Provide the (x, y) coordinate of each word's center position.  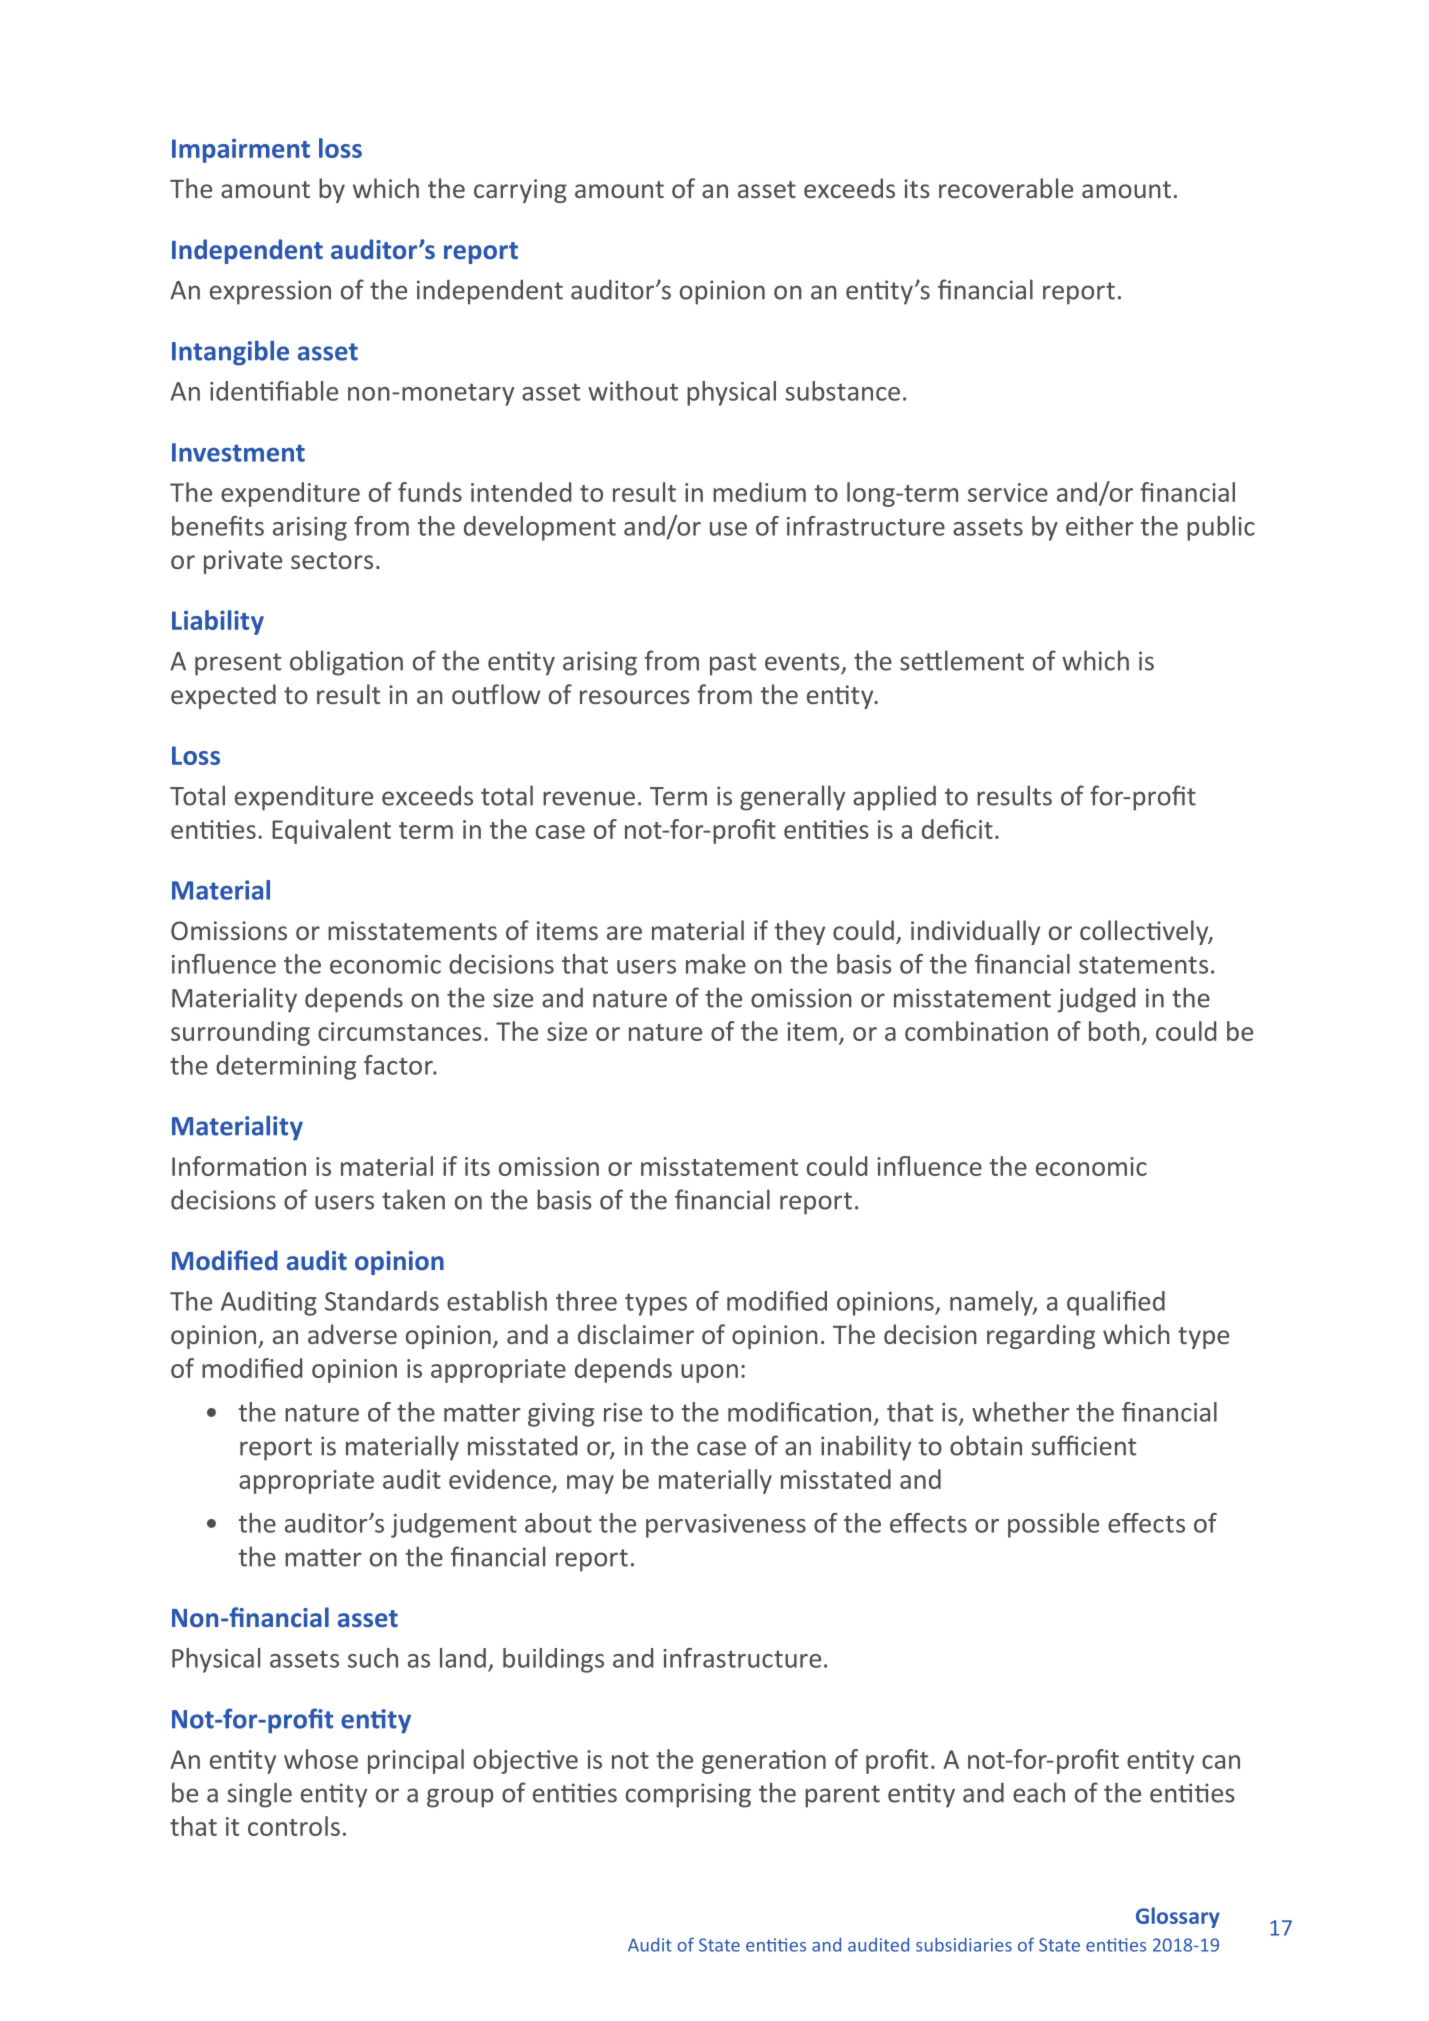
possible (1053, 1525)
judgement (454, 1525)
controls (294, 1826)
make (716, 964)
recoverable (1006, 188)
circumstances (400, 1031)
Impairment (241, 150)
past (733, 664)
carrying (520, 191)
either (1100, 526)
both (1114, 1031)
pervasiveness (726, 1526)
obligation (346, 663)
